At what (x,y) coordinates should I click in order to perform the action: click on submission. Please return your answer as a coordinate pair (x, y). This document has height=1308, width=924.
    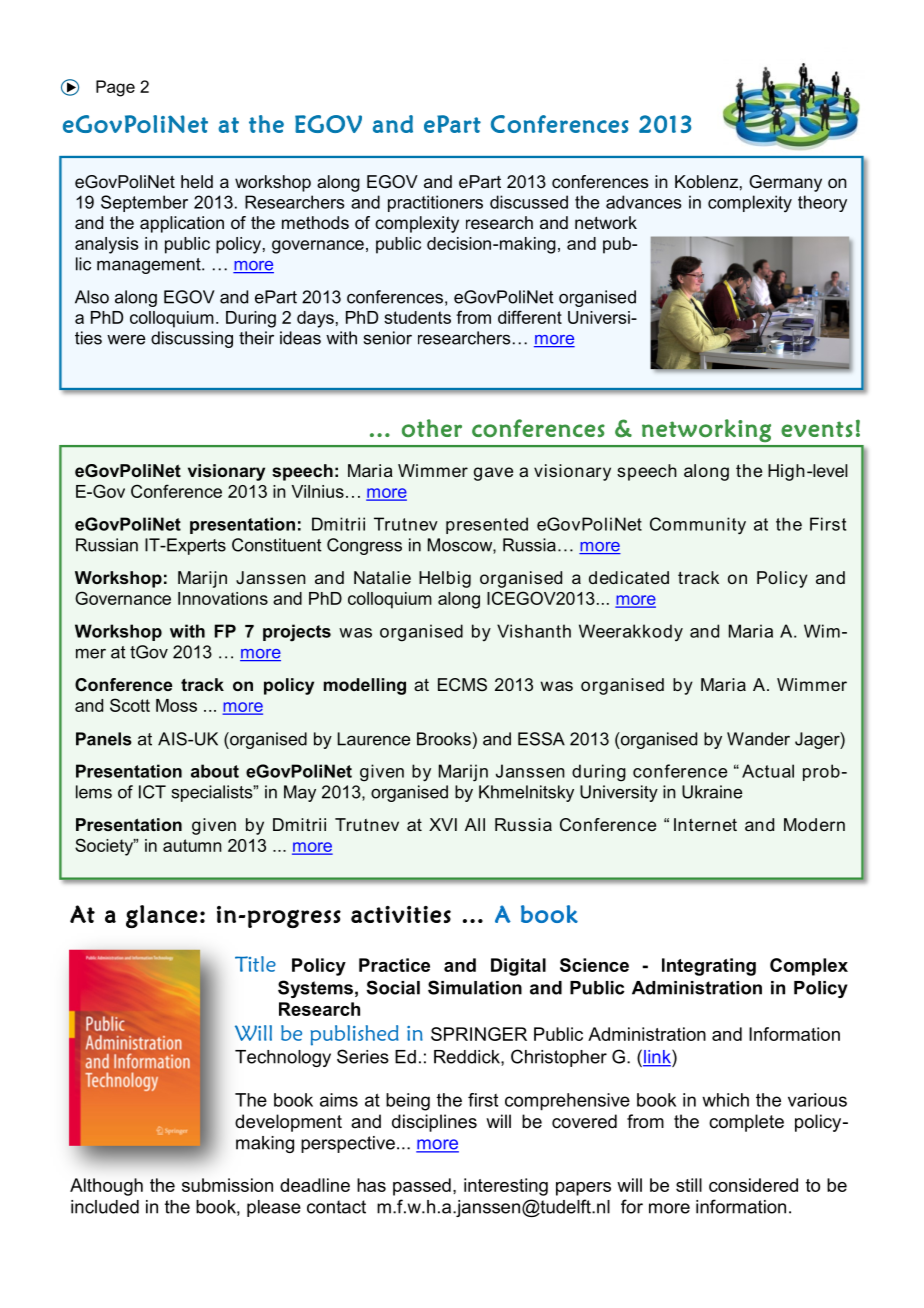
    Looking at the image, I should click on (227, 1185).
